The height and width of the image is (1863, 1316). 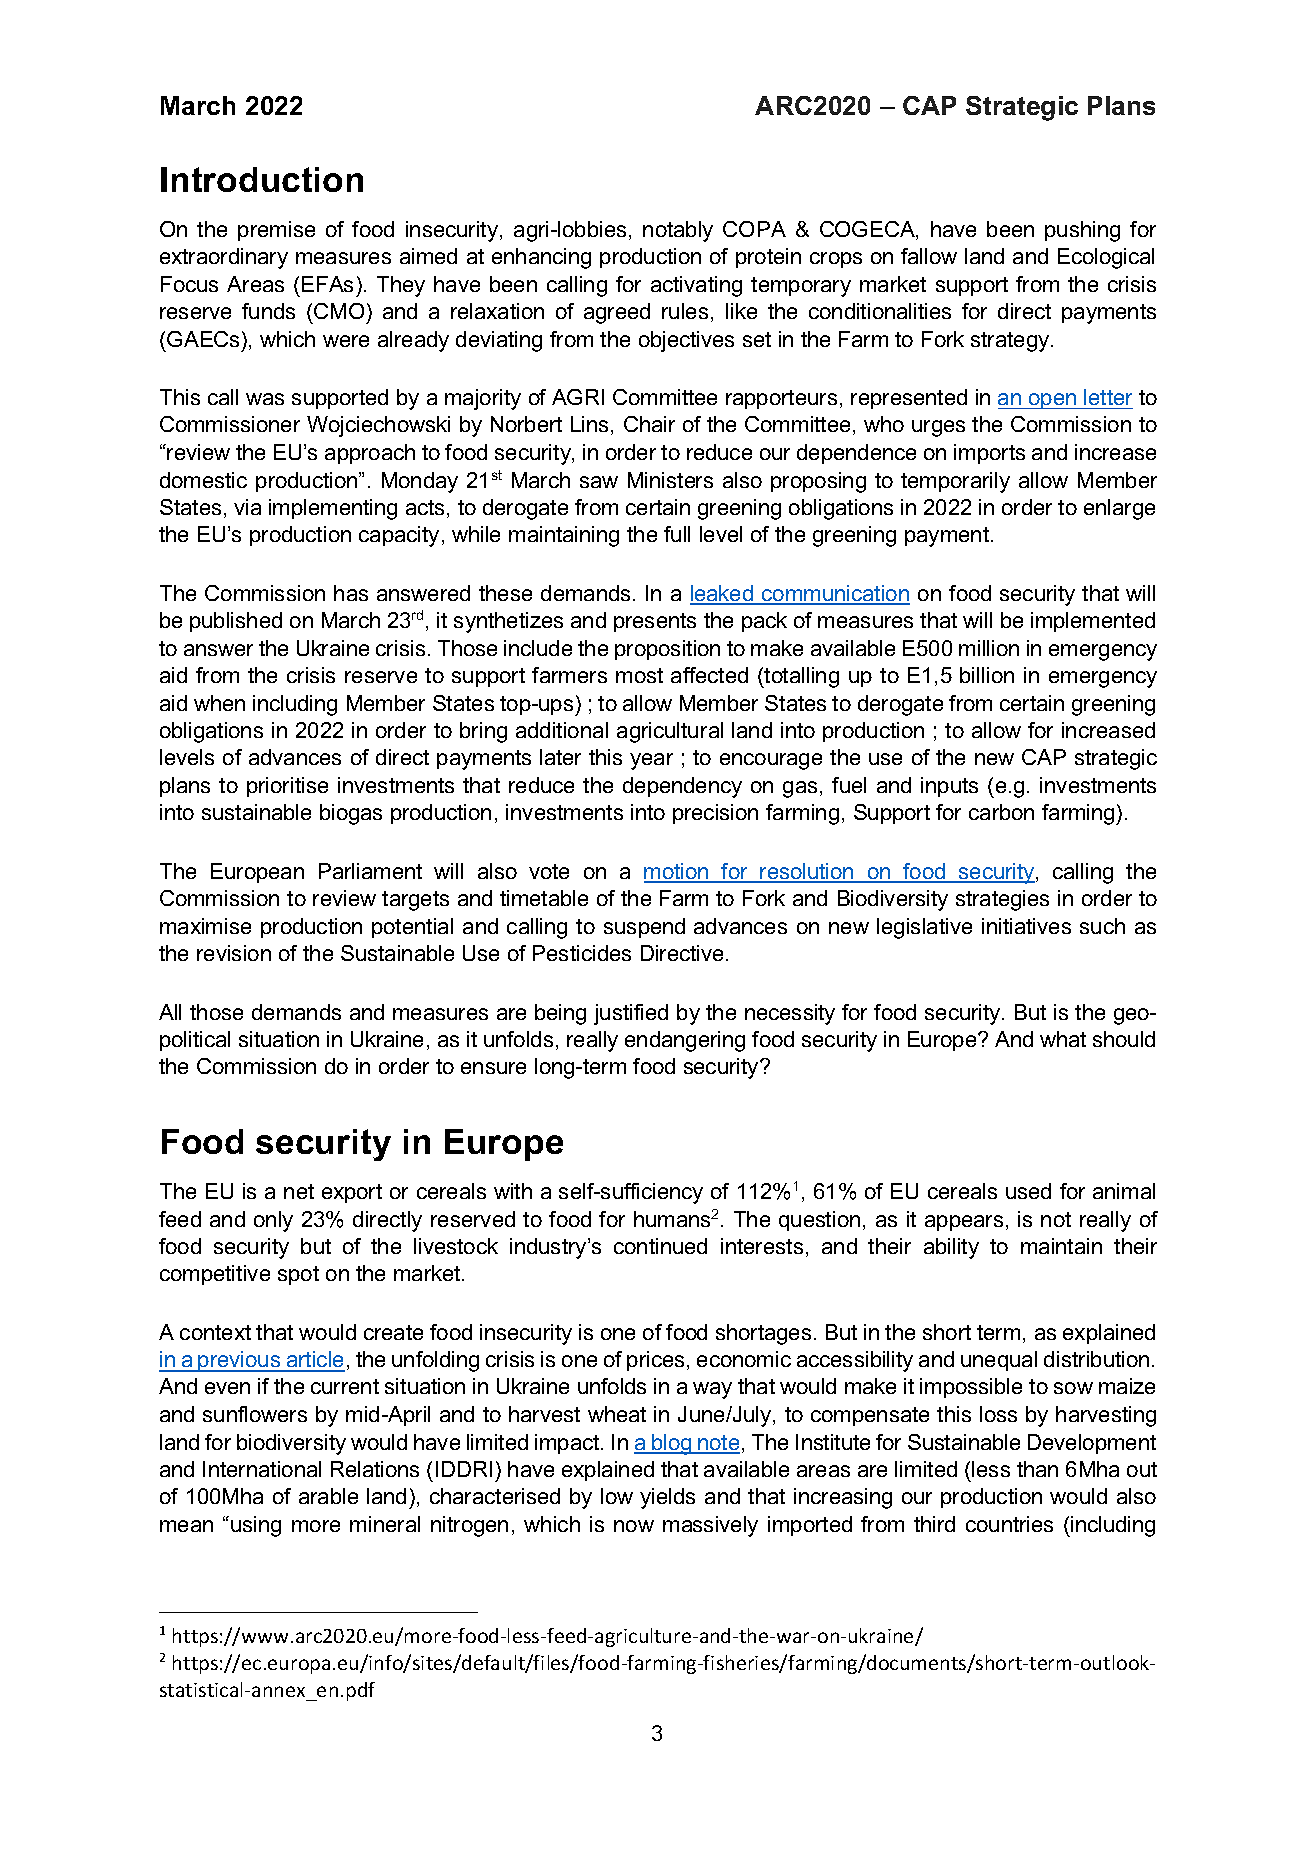 What do you see at coordinates (333, 509) in the image?
I see `implementing` at bounding box center [333, 509].
